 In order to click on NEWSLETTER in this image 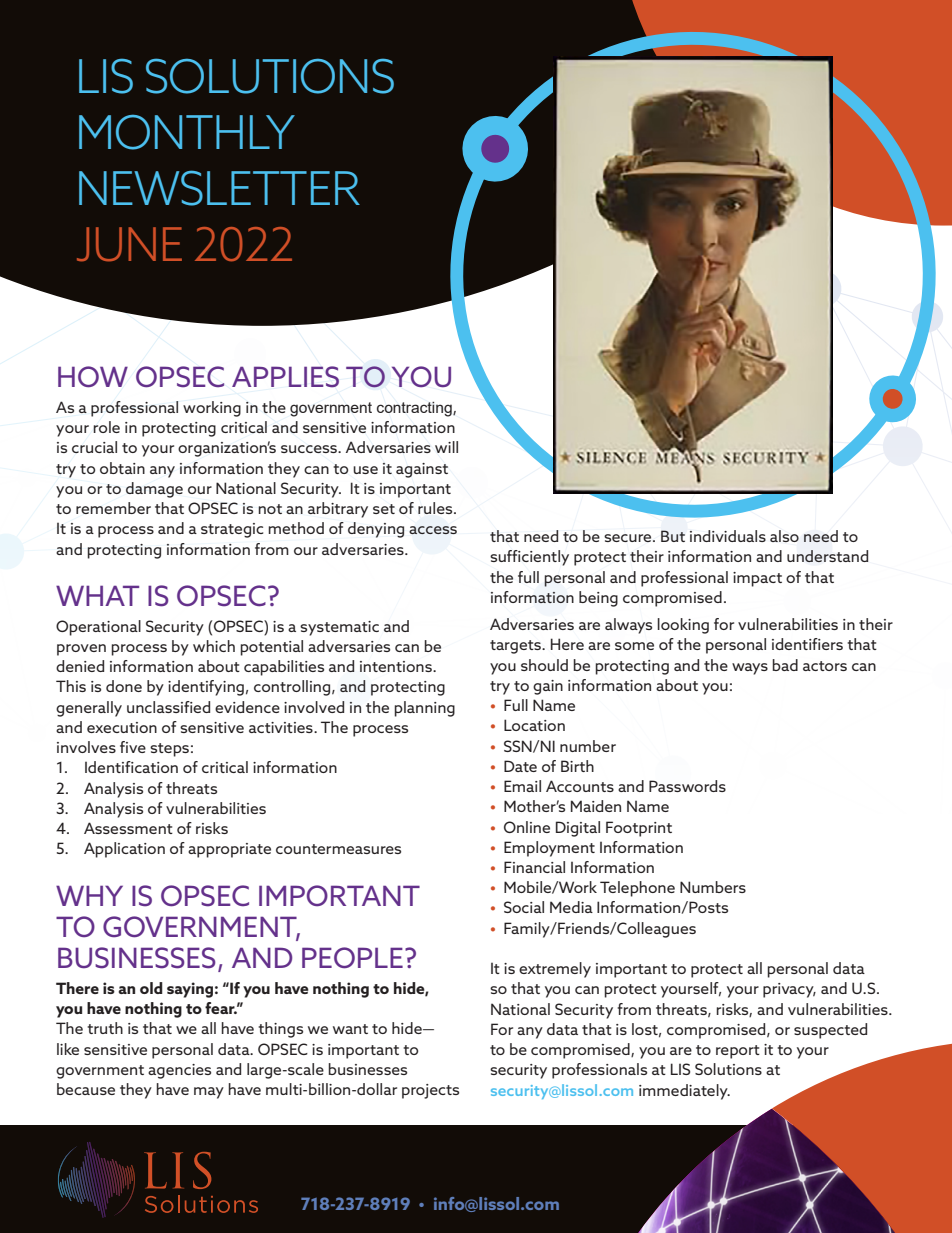, I will do `click(219, 188)`.
